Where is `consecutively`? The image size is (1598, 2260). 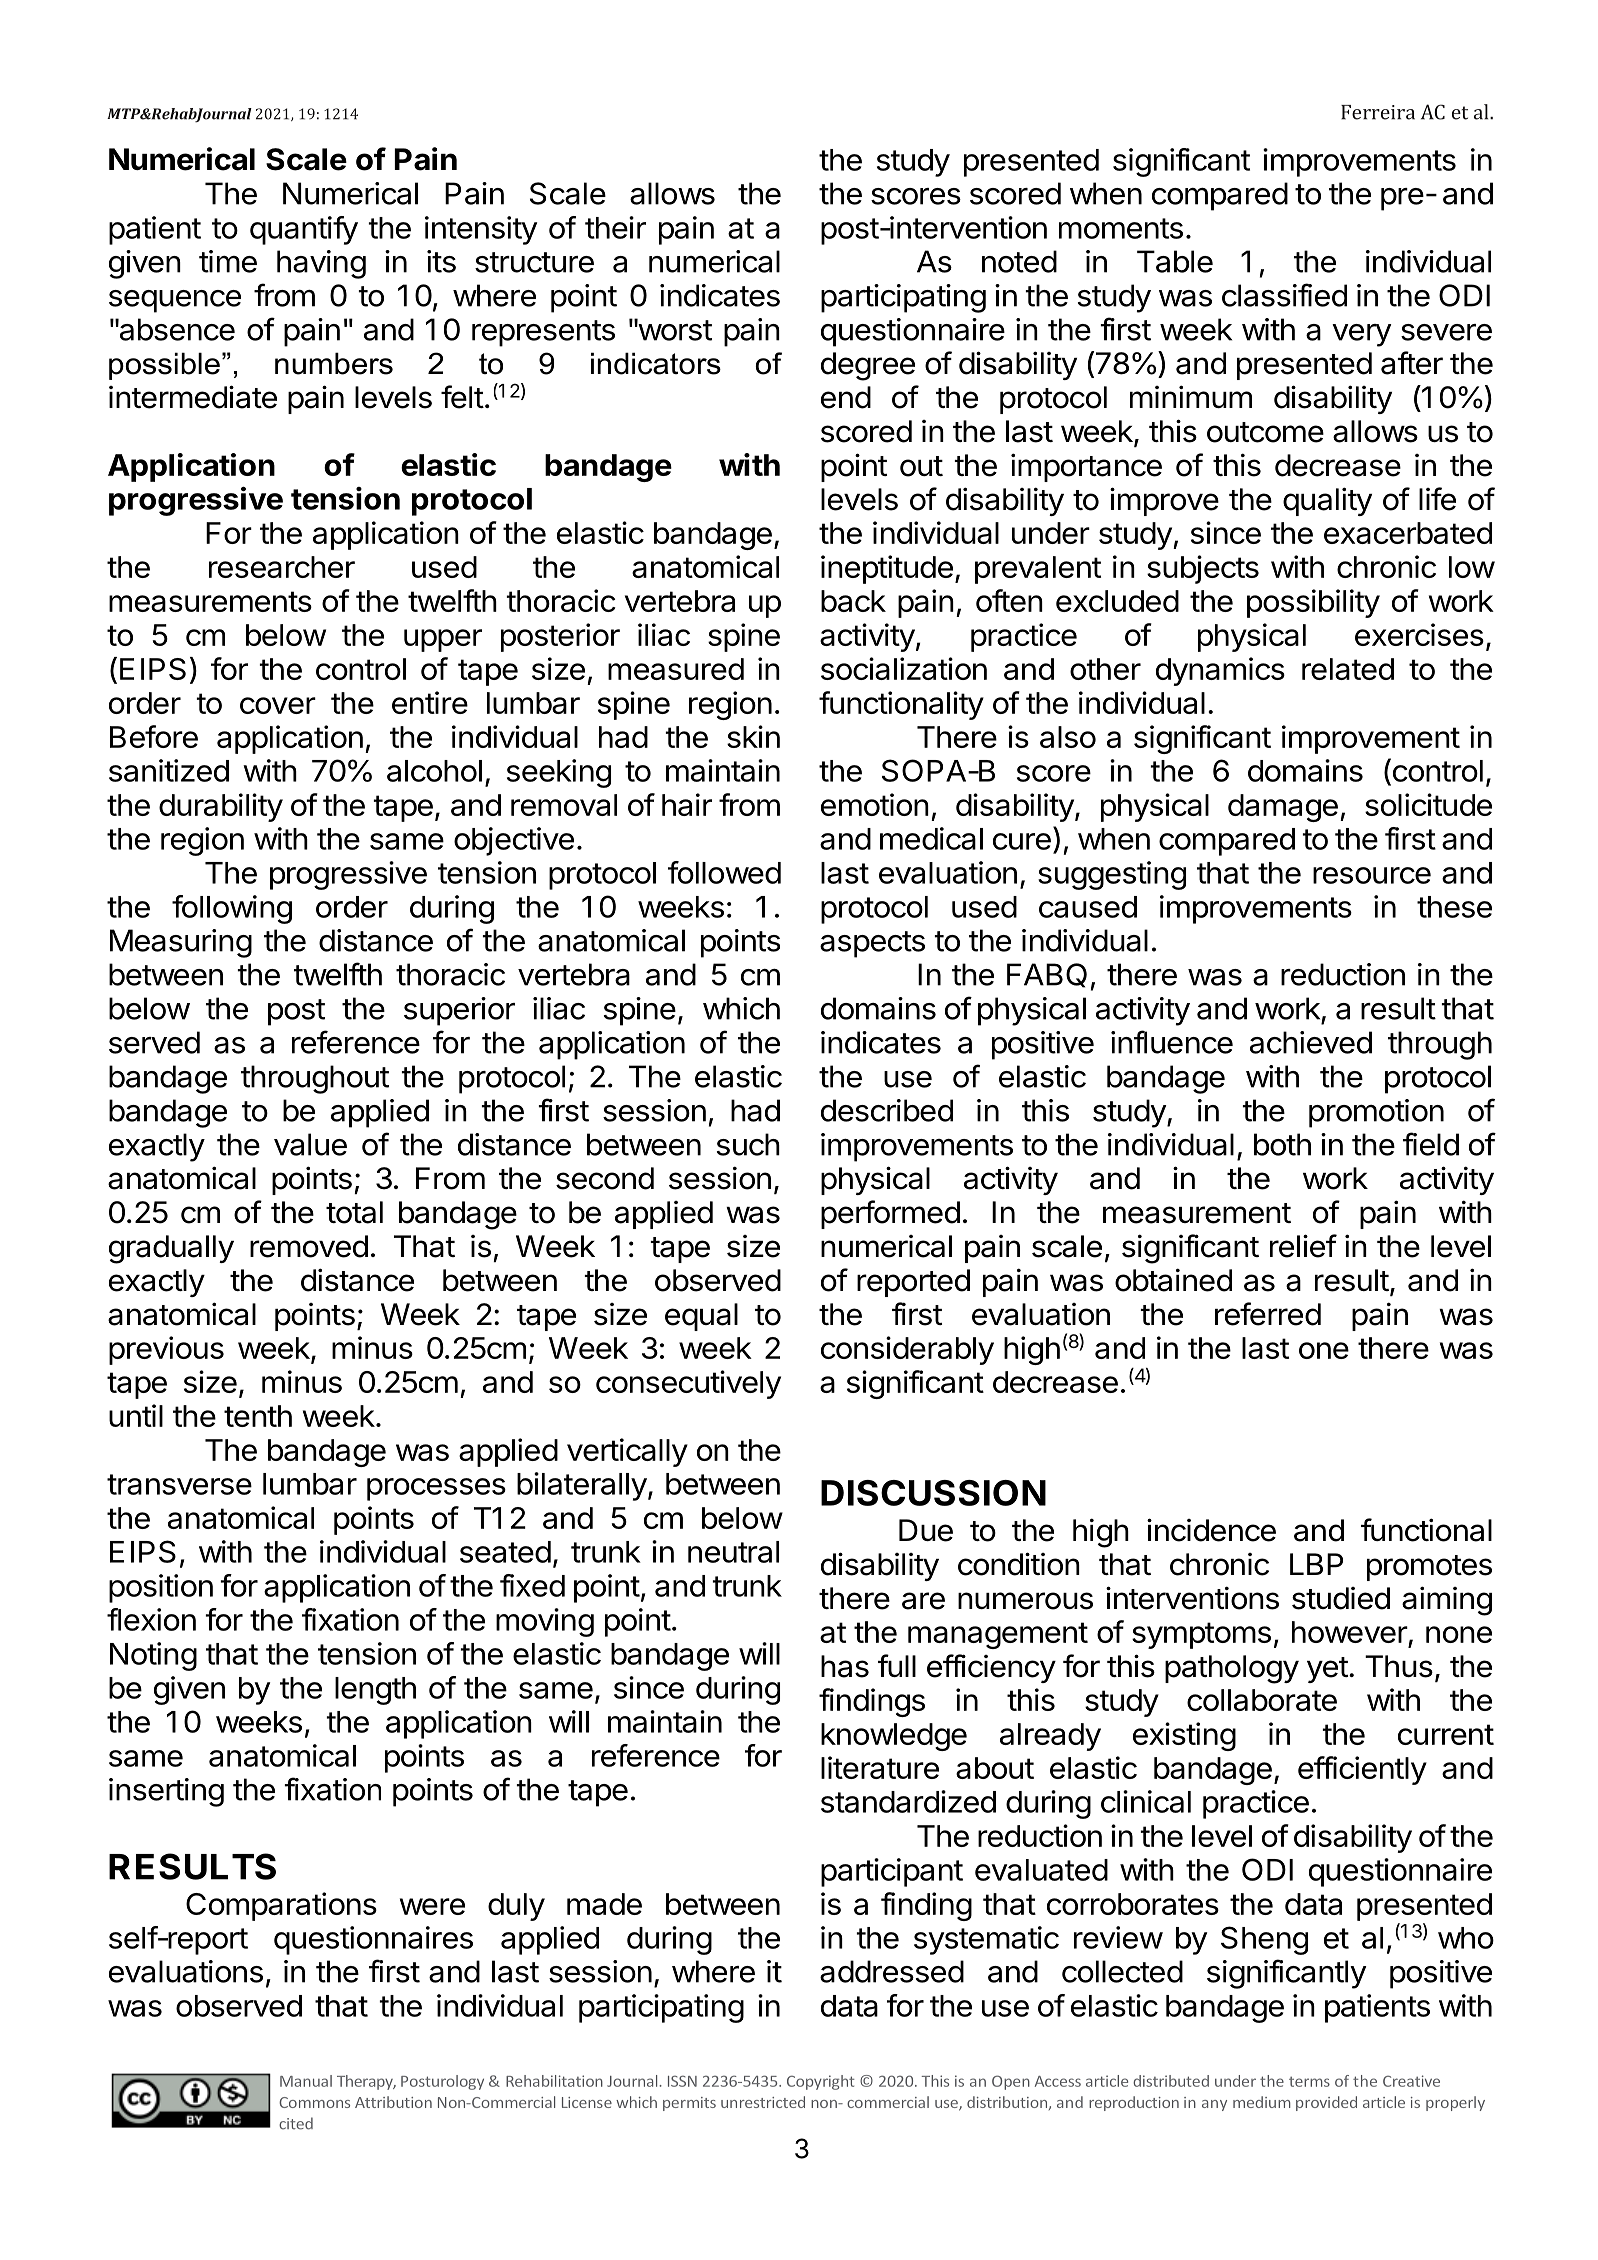
consecutively is located at coordinates (688, 1384).
